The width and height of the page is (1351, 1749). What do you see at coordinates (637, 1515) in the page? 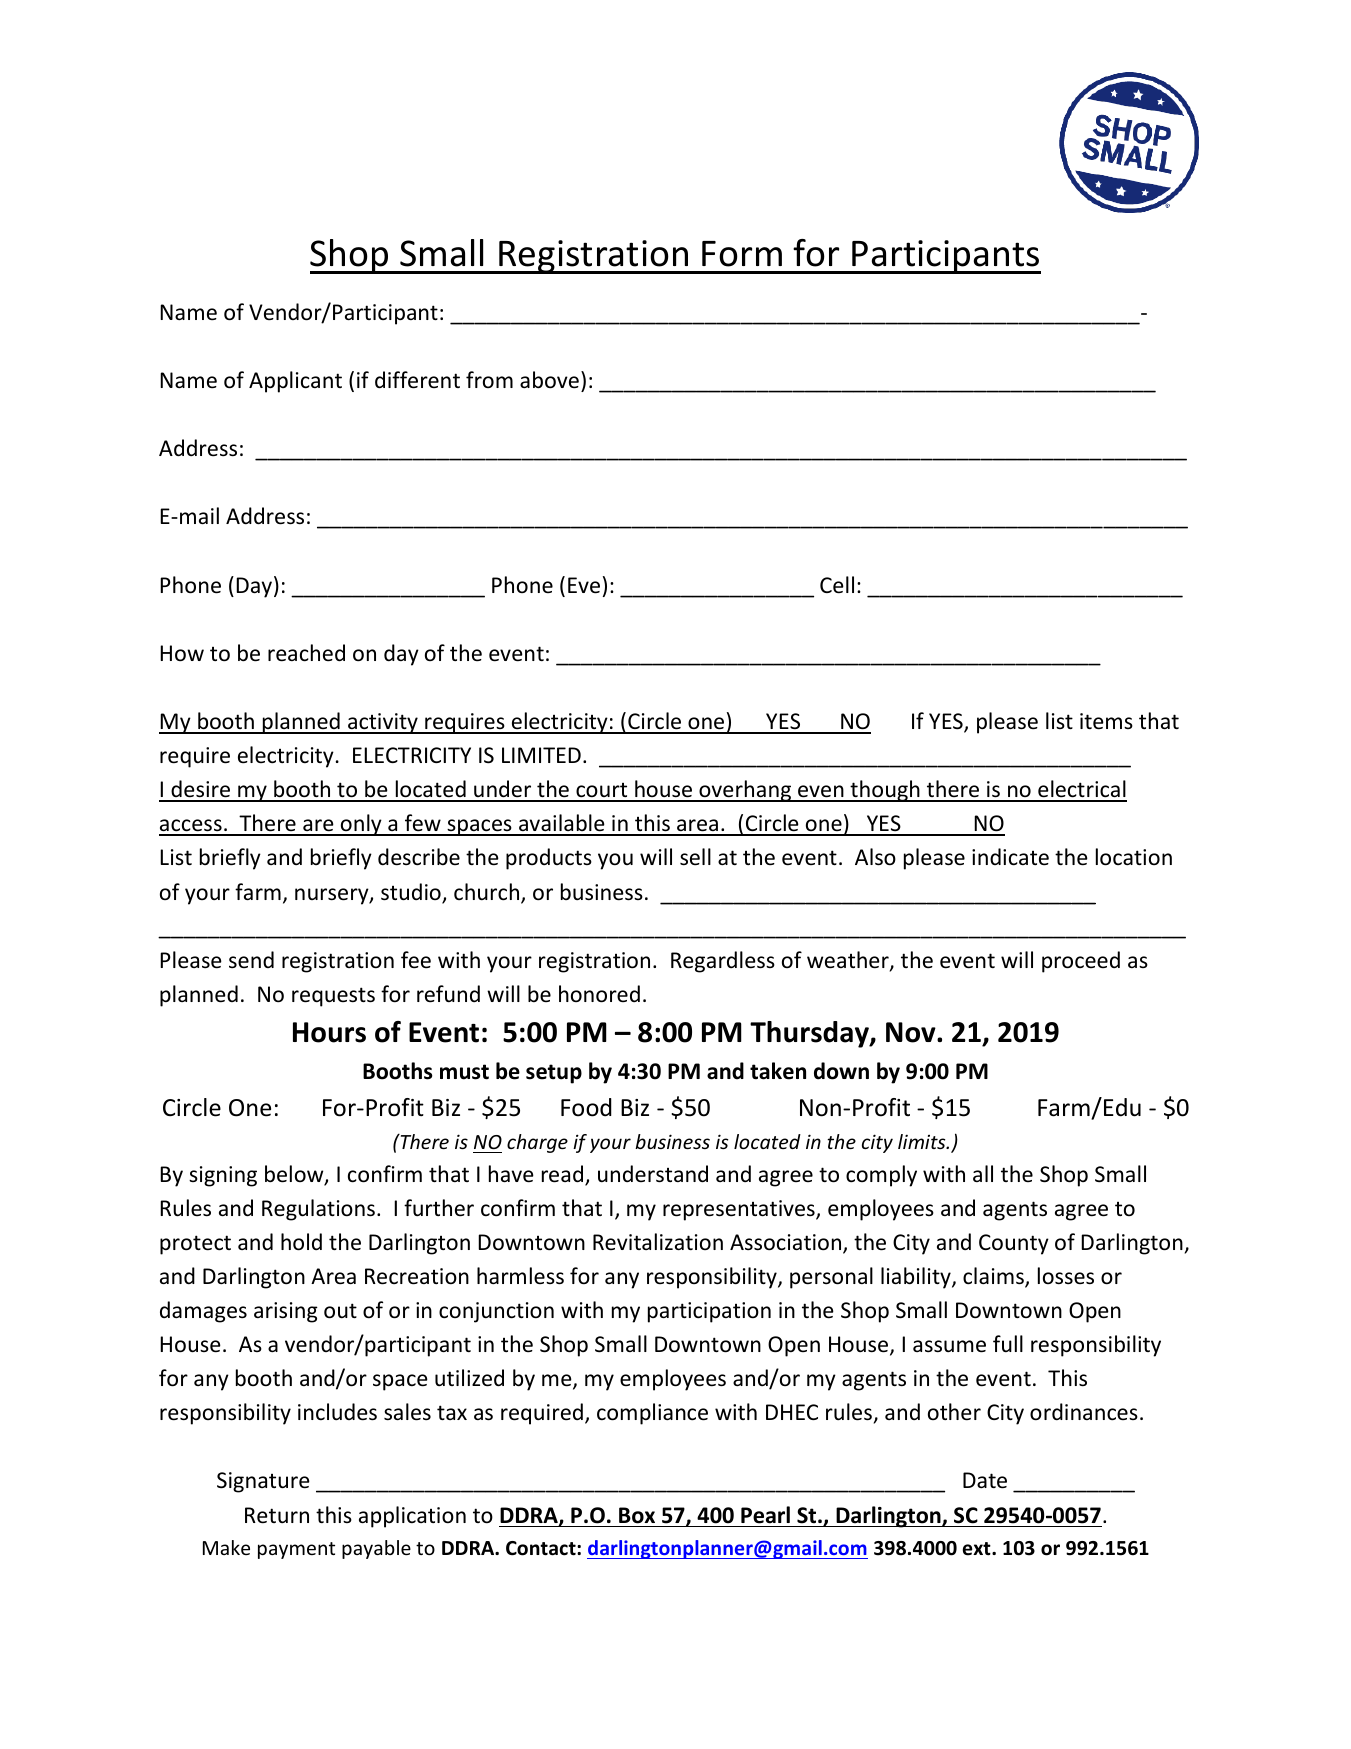
I see `Box` at bounding box center [637, 1515].
